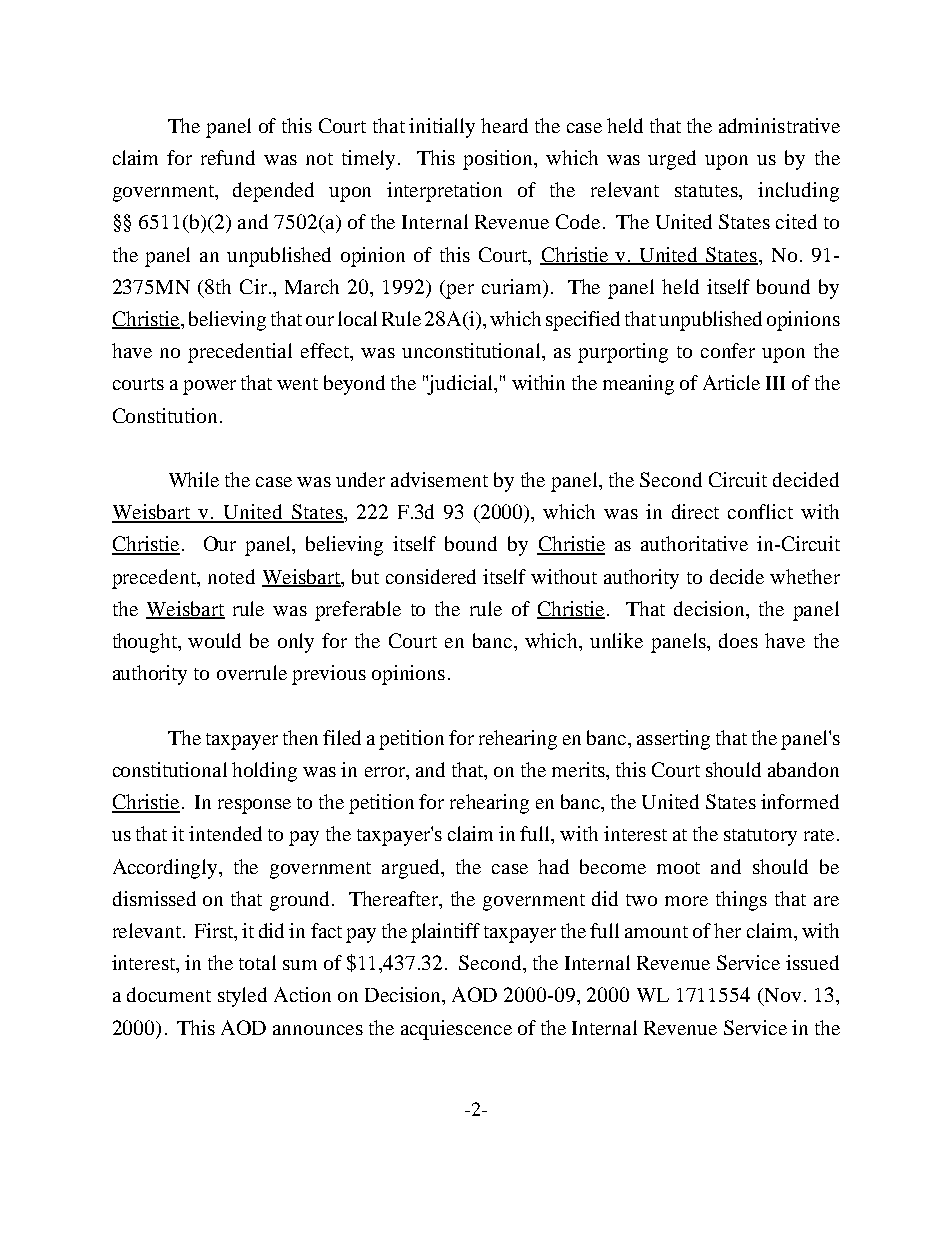 This screenshot has width=952, height=1233. Describe the element at coordinates (805, 576) in the screenshot. I see `whether` at that location.
